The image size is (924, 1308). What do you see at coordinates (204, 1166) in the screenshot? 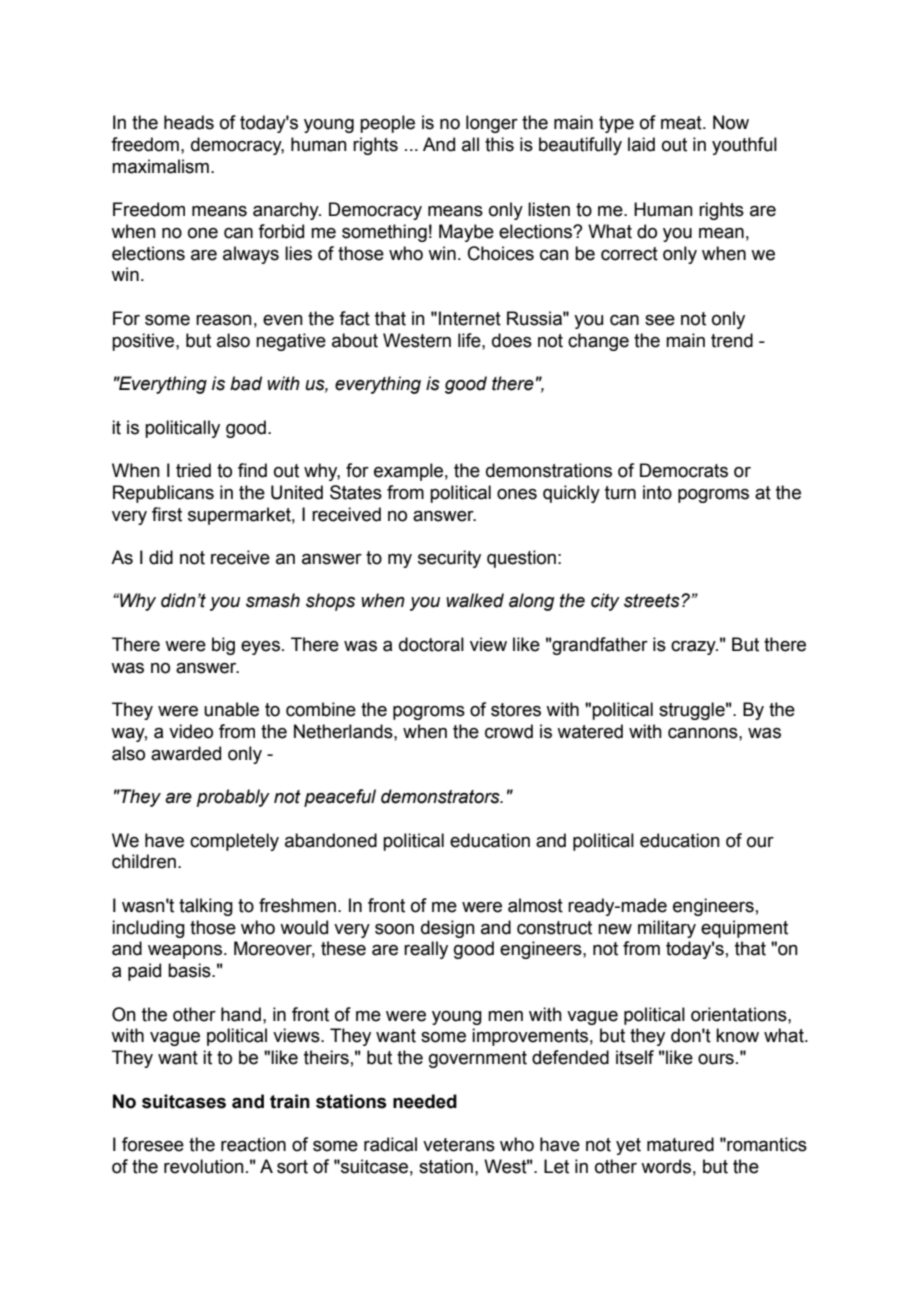
I see `revolution` at bounding box center [204, 1166].
